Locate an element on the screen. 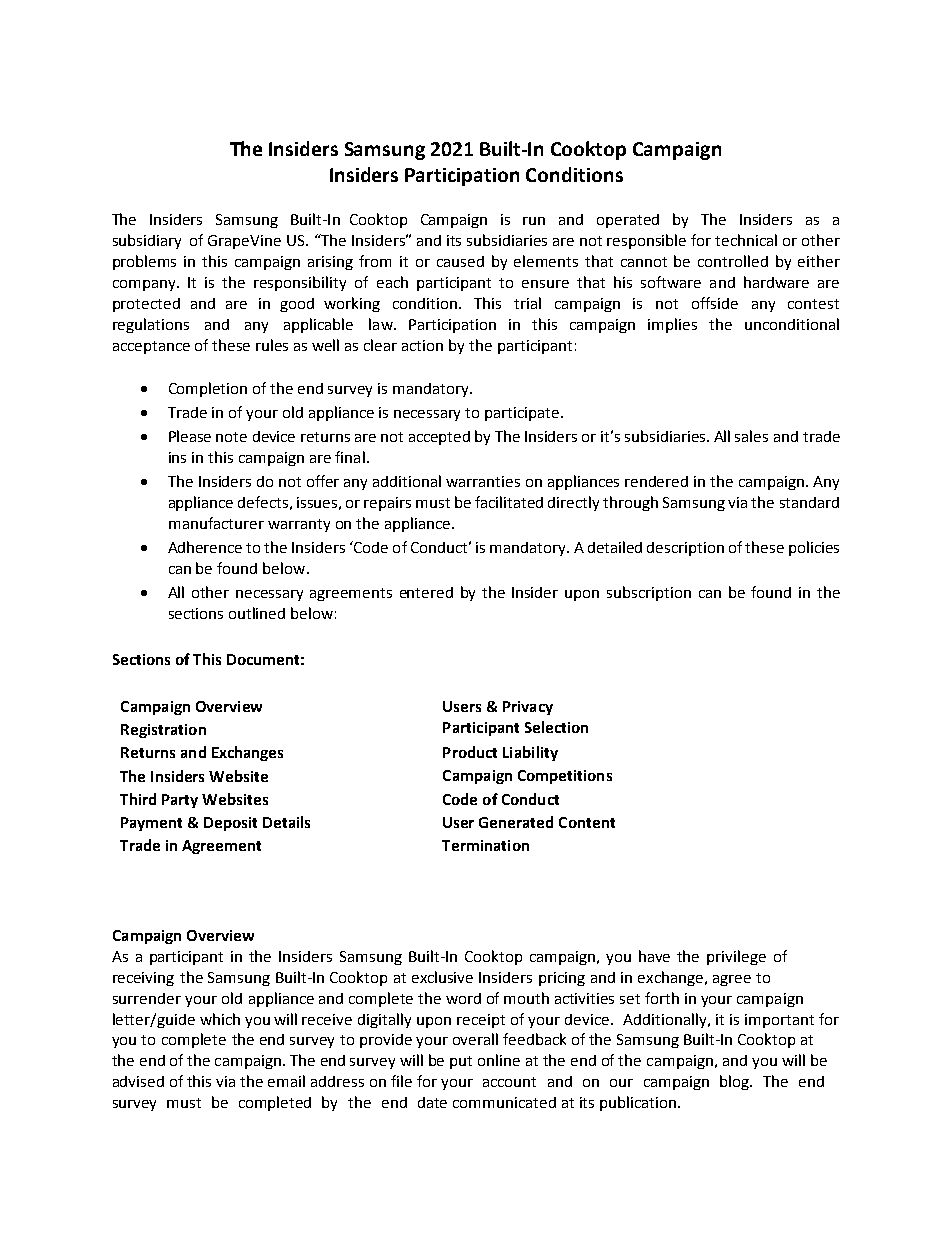 The image size is (952, 1233). facilitated is located at coordinates (509, 502).
